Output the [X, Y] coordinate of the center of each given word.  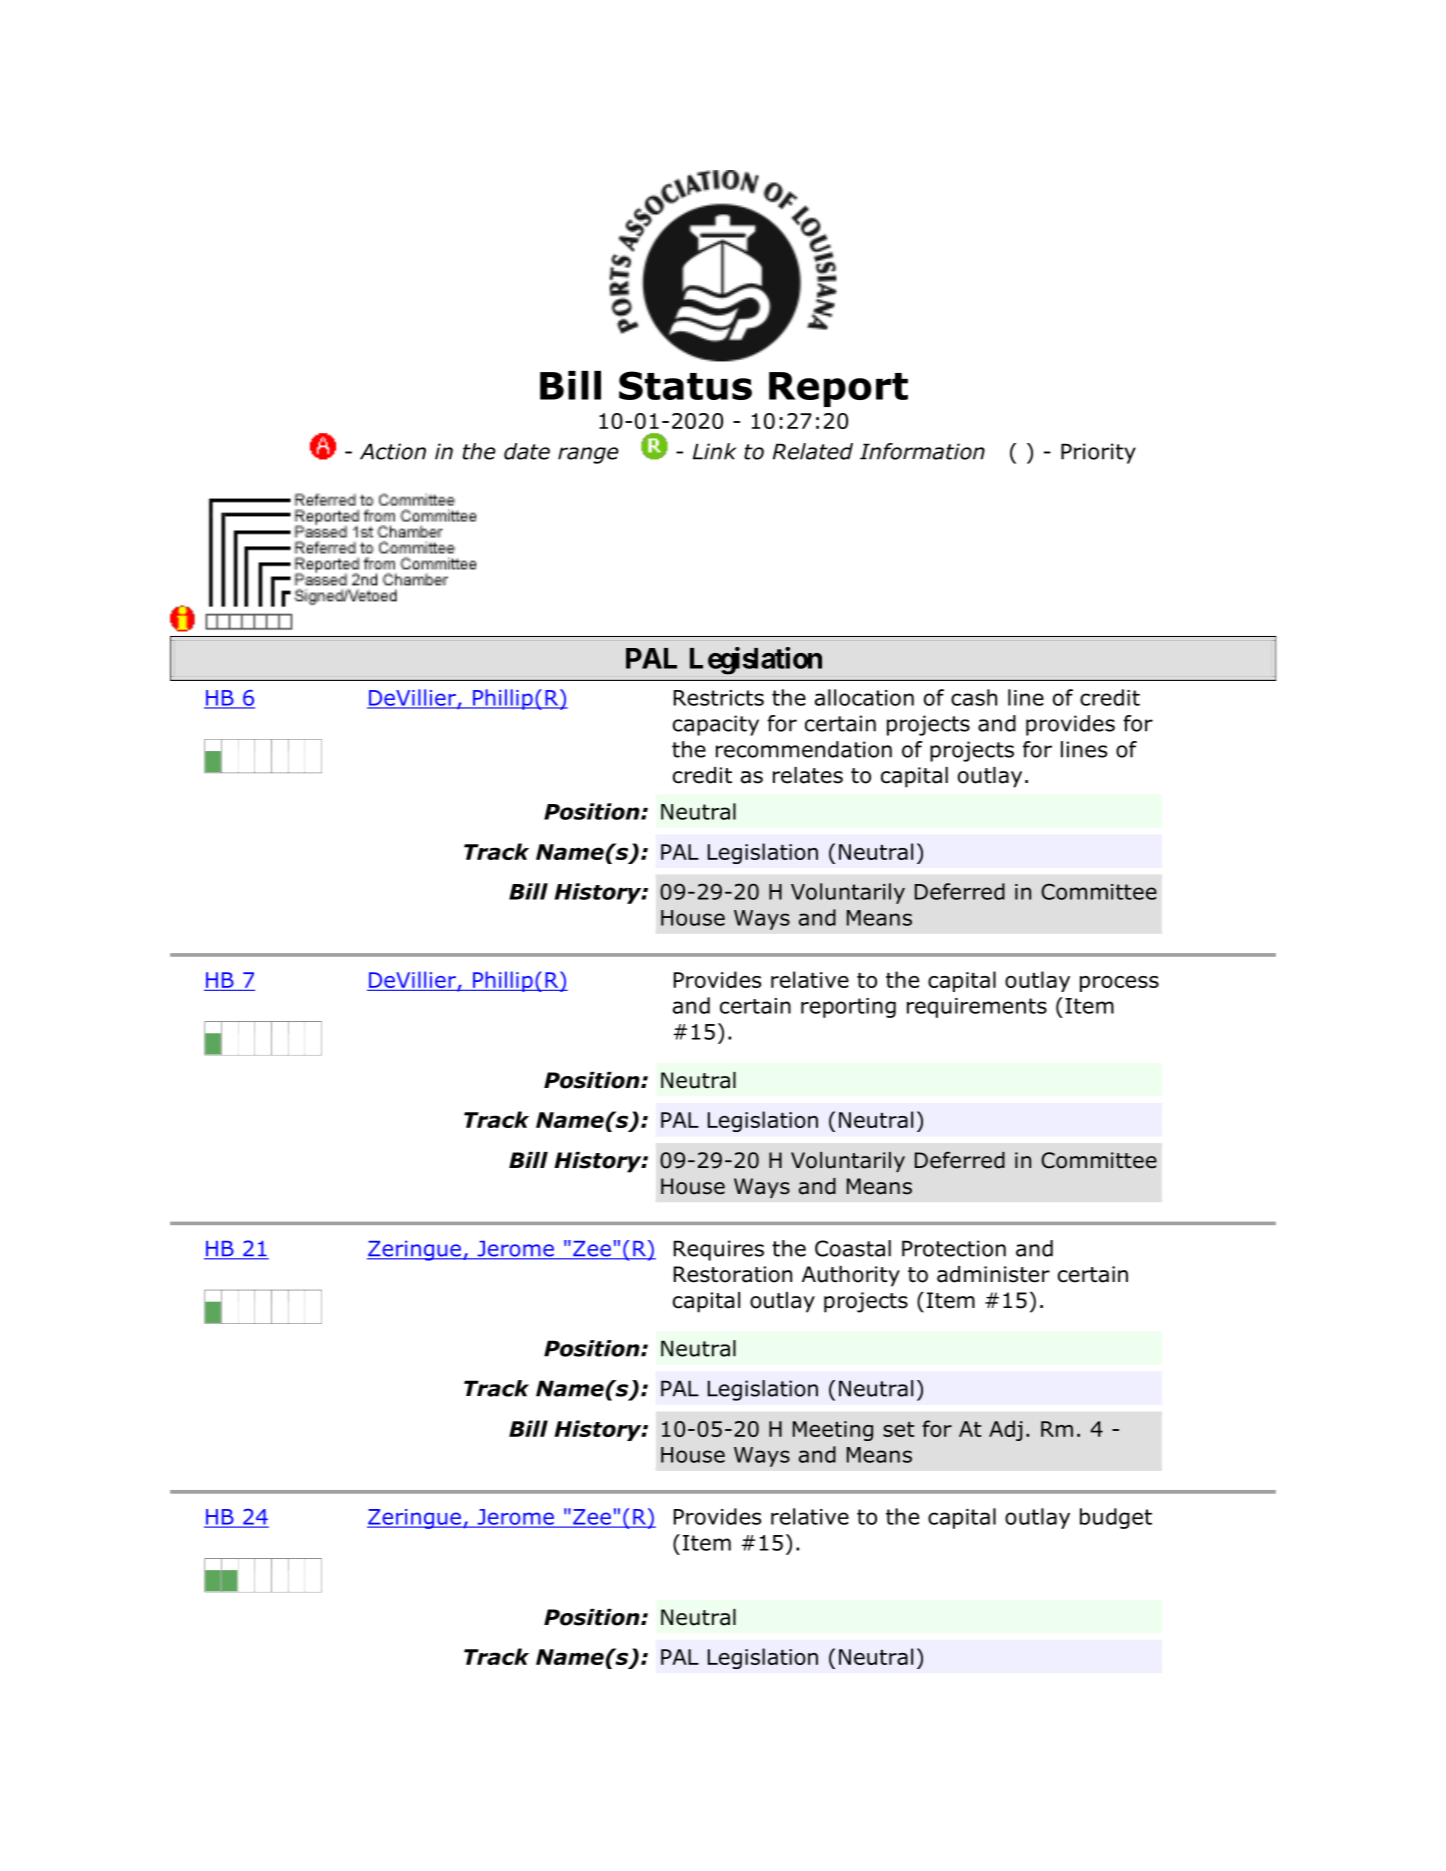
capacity [716, 725]
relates [808, 775]
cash [974, 697]
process [1119, 984]
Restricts [719, 698]
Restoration [733, 1274]
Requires [719, 1250]
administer [993, 1274]
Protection [954, 1248]
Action [393, 451]
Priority [1098, 453]
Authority [851, 1276]
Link [715, 451]
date [527, 451]
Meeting [833, 1431]
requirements [977, 1008]
